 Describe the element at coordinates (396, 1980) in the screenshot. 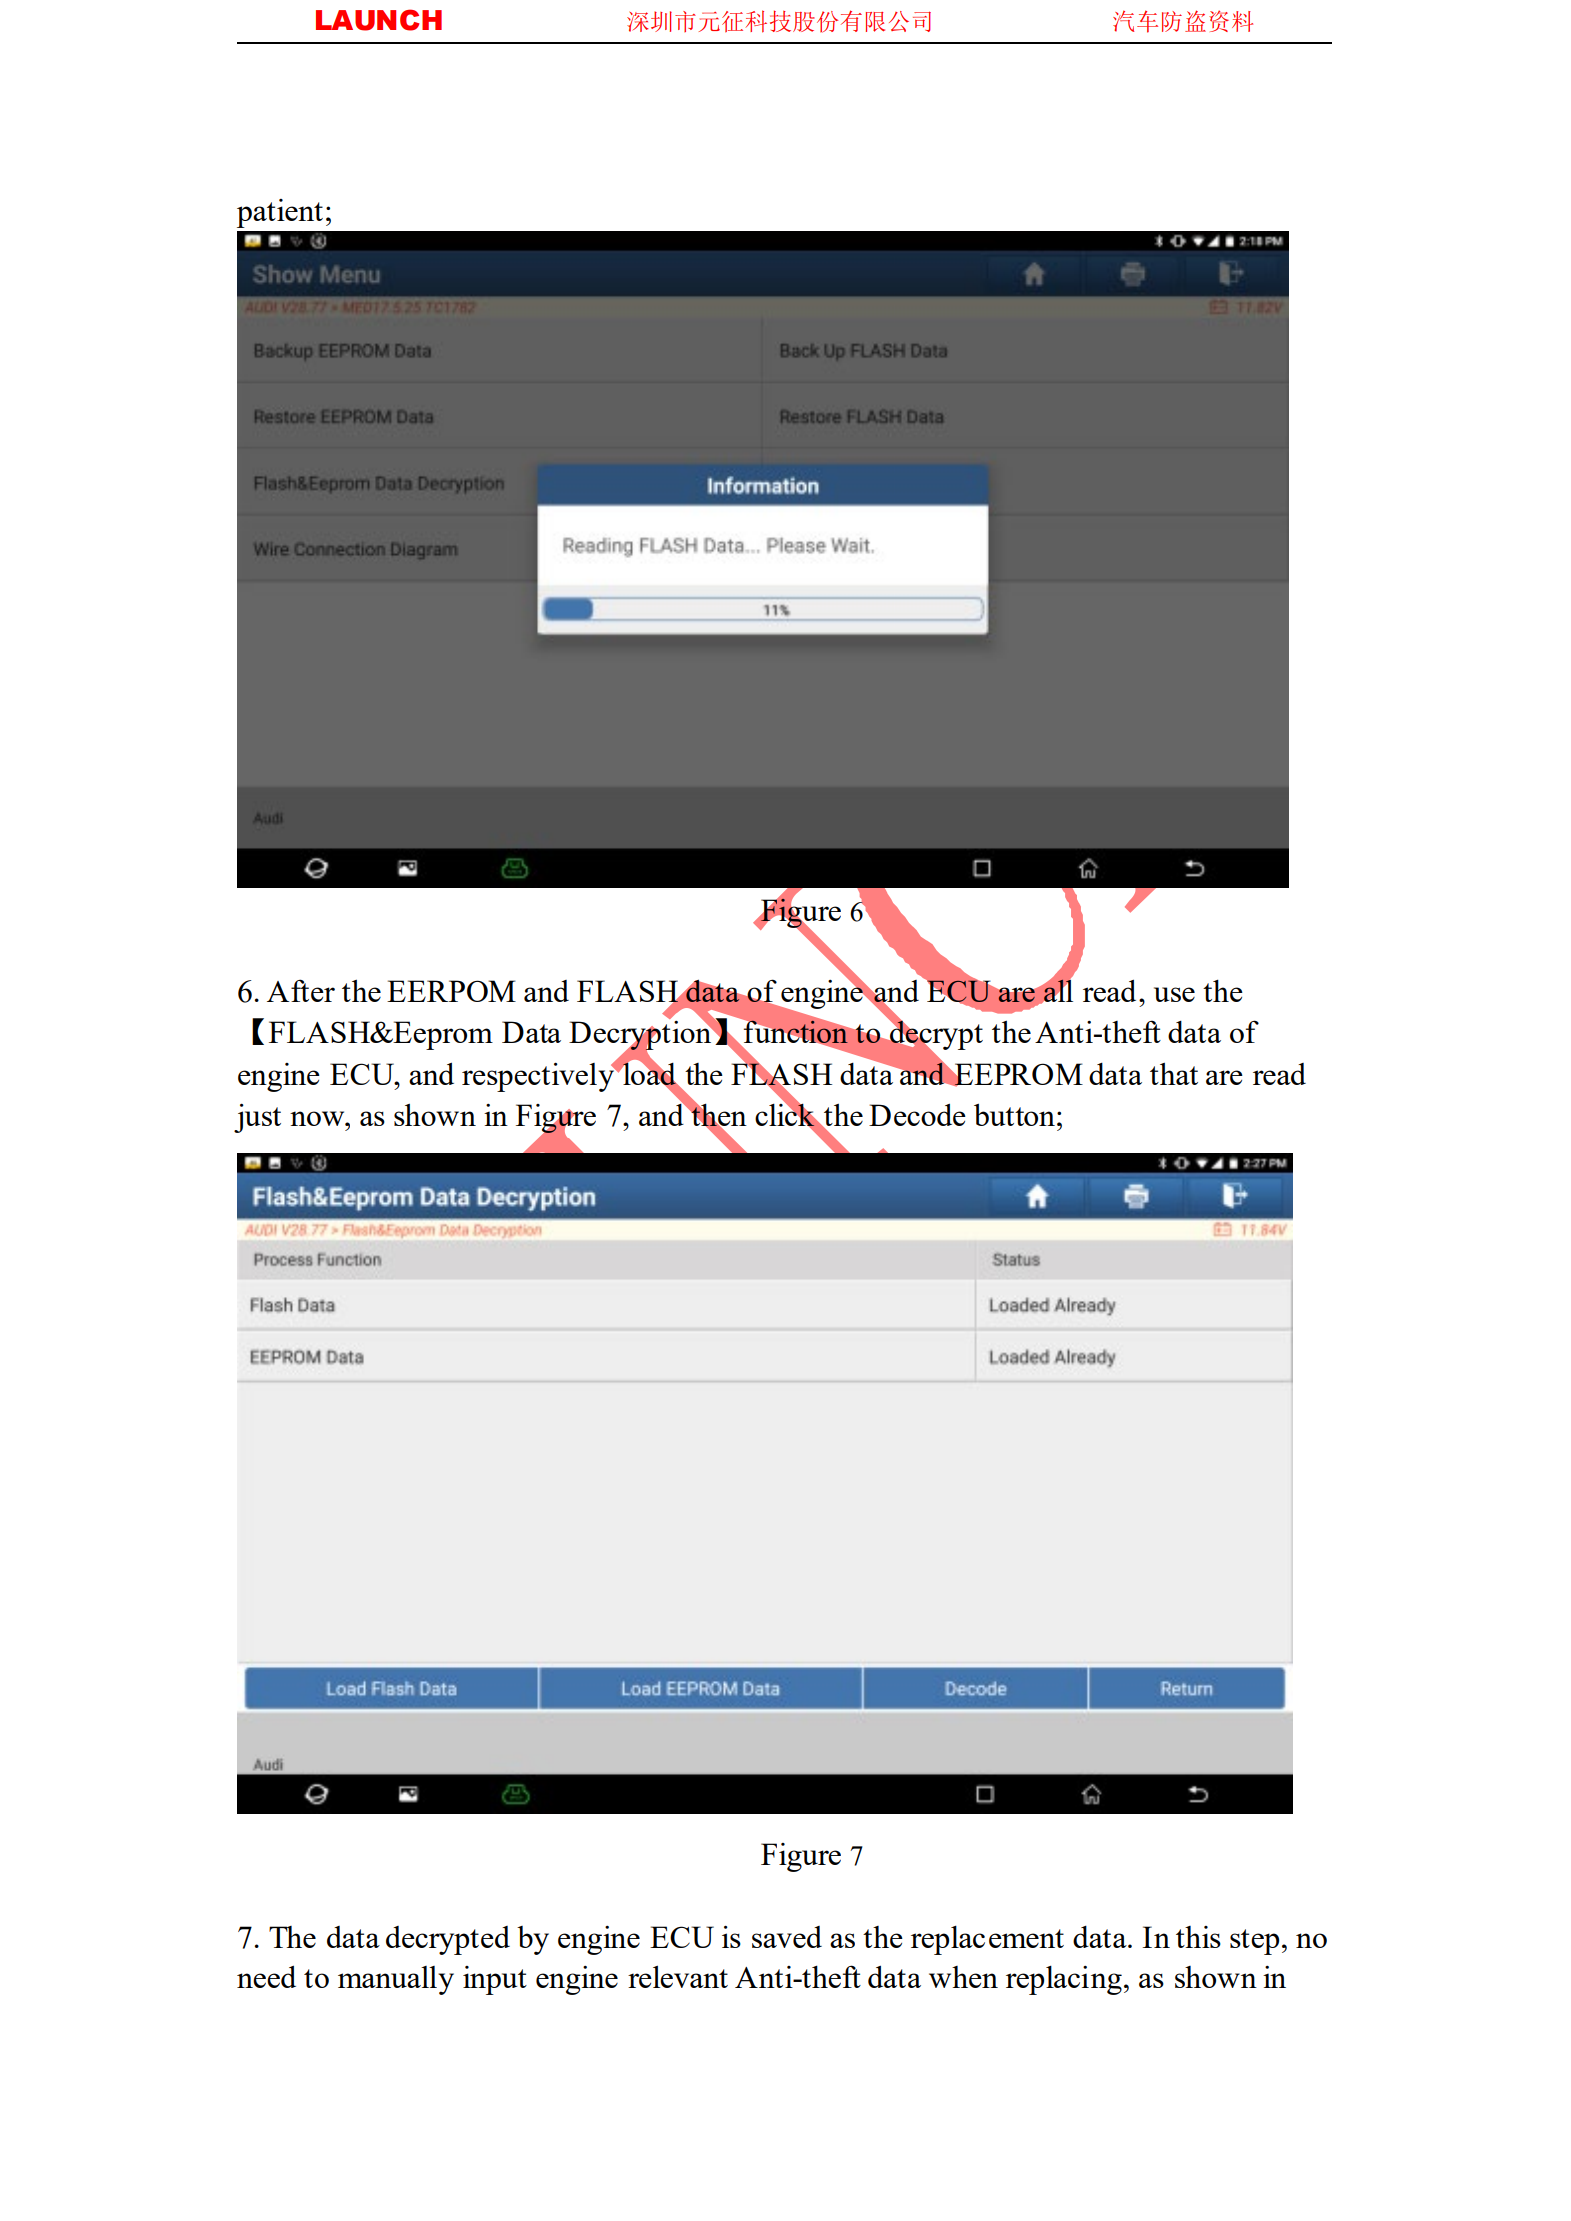

I see `manually` at that location.
